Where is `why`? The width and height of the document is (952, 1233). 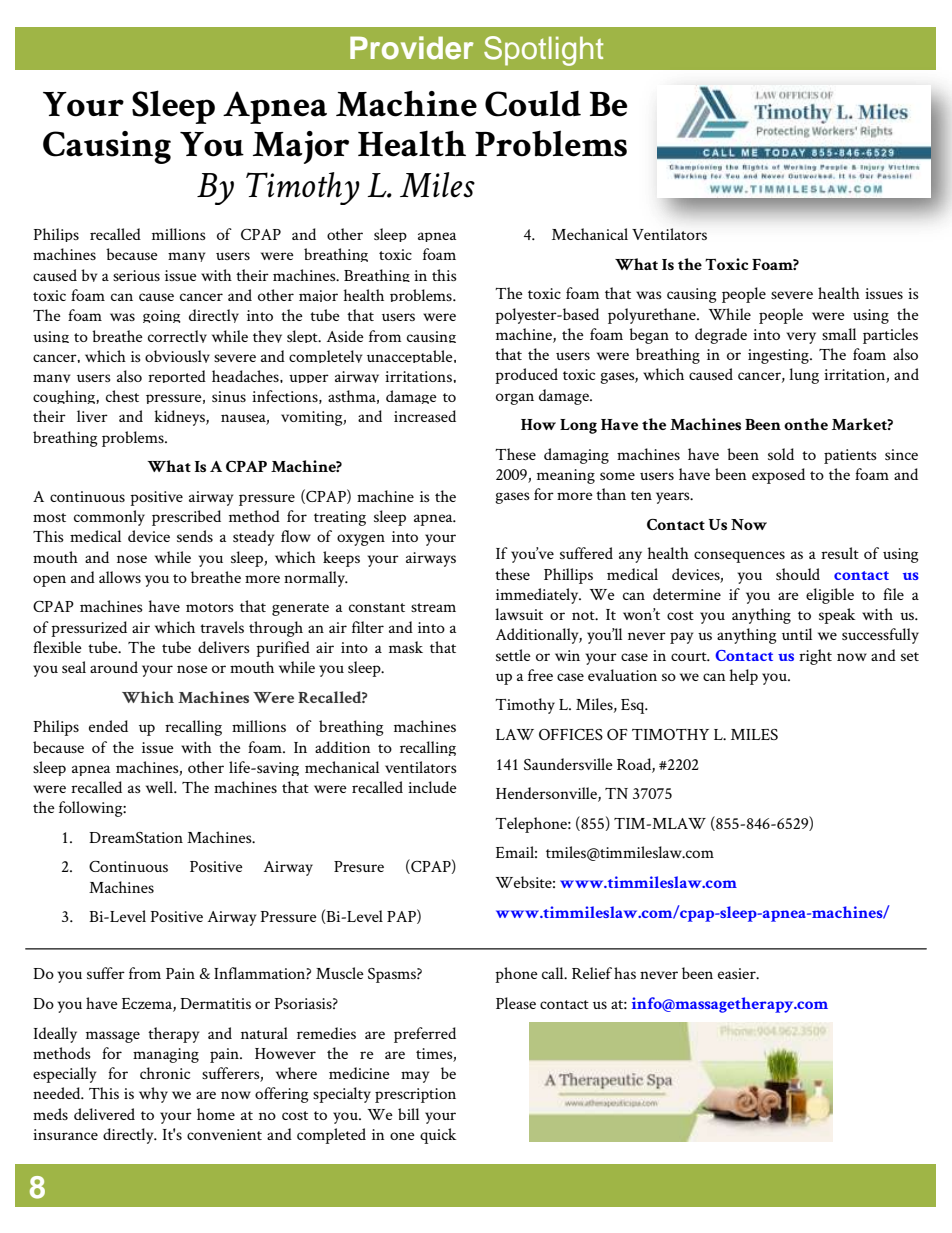
why is located at coordinates (153, 1095).
